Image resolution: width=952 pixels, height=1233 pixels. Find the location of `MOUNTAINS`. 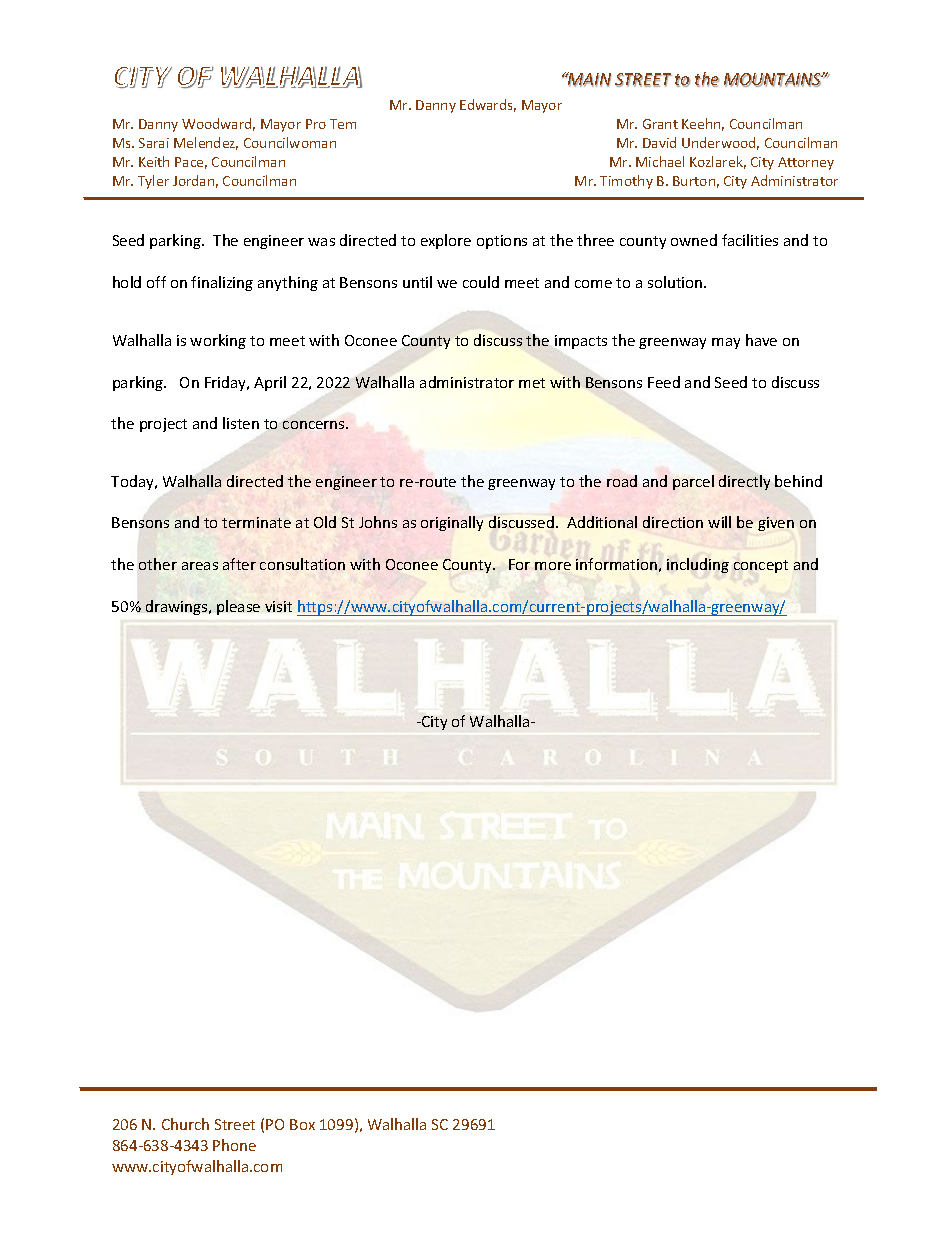

MOUNTAINS is located at coordinates (773, 80).
